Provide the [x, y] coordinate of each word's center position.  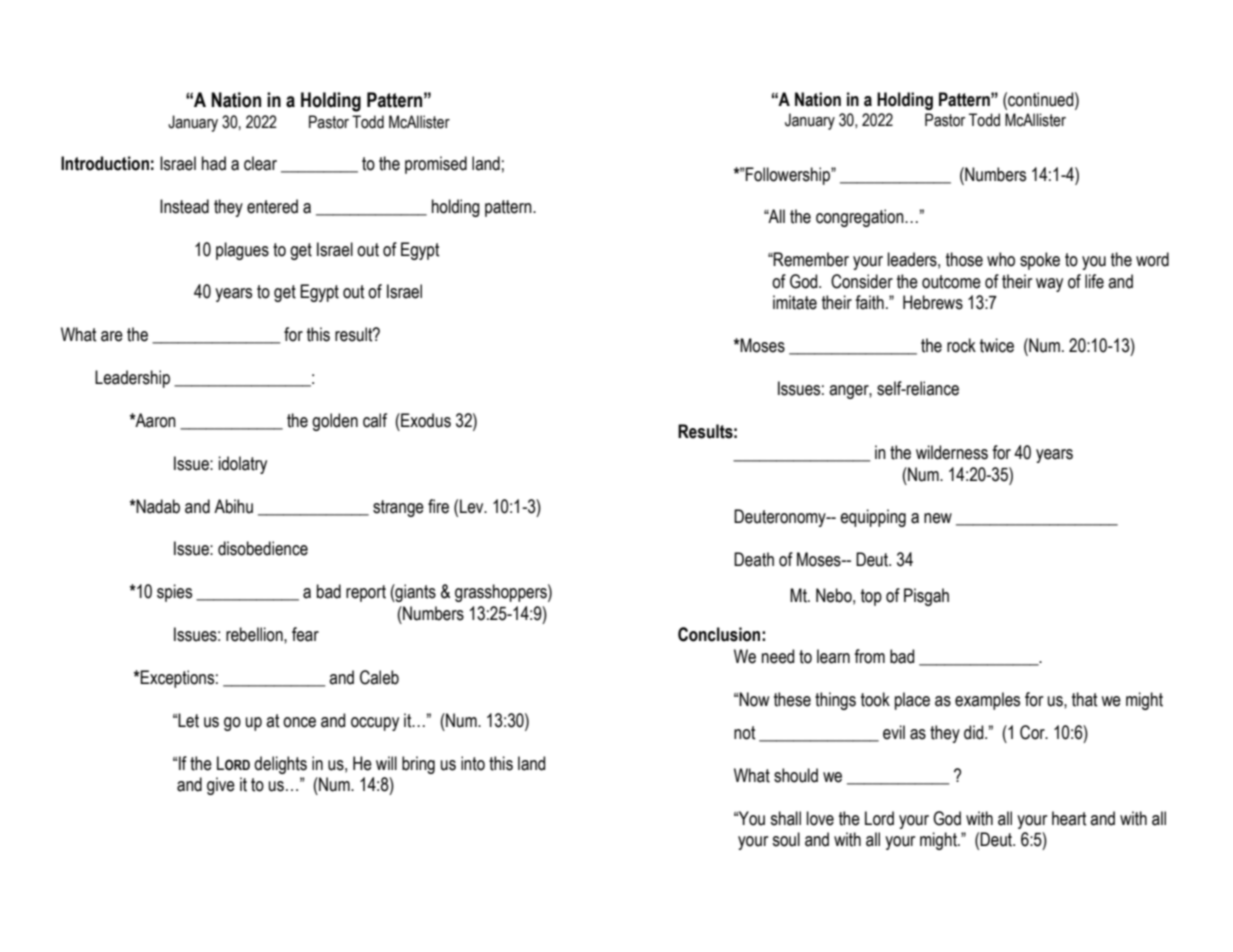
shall [785, 818]
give [221, 786]
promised [436, 165]
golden [335, 422]
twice [997, 345]
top [871, 597]
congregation [861, 218]
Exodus [425, 420]
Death [754, 559]
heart [1069, 818]
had [214, 163]
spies [174, 593]
